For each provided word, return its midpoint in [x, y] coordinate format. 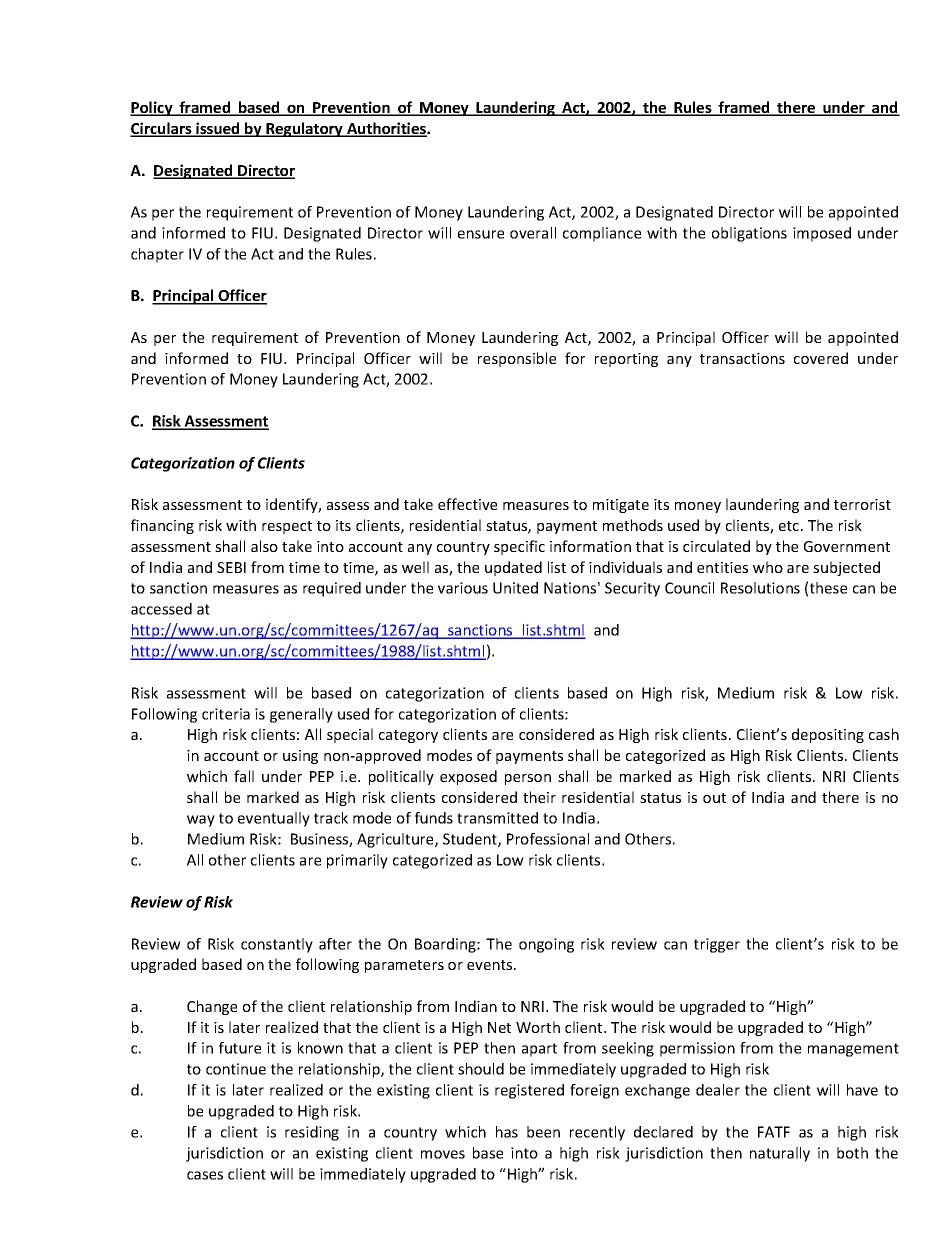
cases [205, 1175]
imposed [822, 234]
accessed [161, 609]
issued [218, 129]
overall [533, 233]
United [515, 588]
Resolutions [760, 588]
